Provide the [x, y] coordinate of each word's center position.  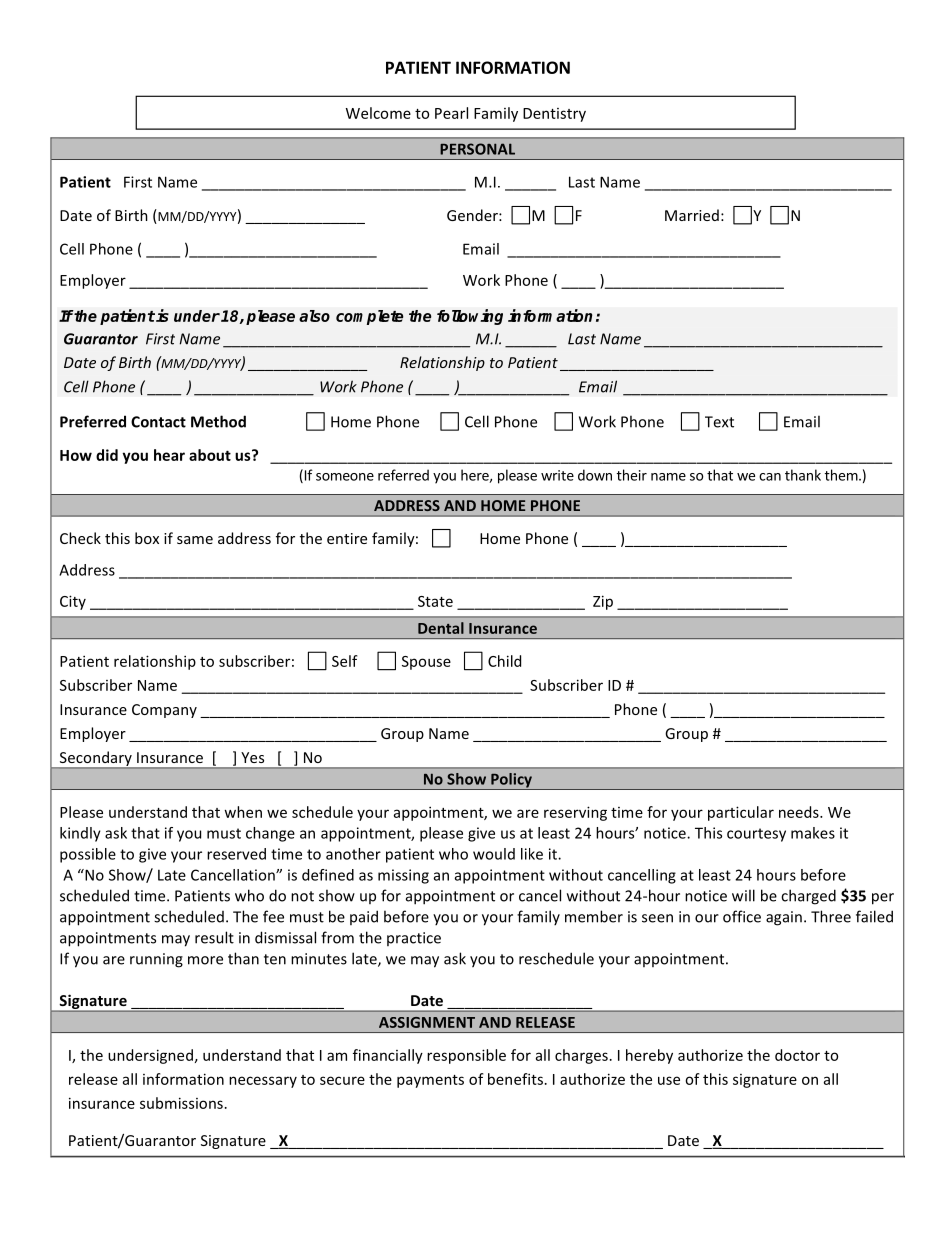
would [494, 854]
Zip [603, 602]
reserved [236, 854]
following [470, 317]
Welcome [378, 113]
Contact [158, 422]
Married [692, 215]
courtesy [756, 835]
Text [719, 422]
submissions [181, 1103]
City [73, 602]
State [435, 601]
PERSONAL [477, 149]
